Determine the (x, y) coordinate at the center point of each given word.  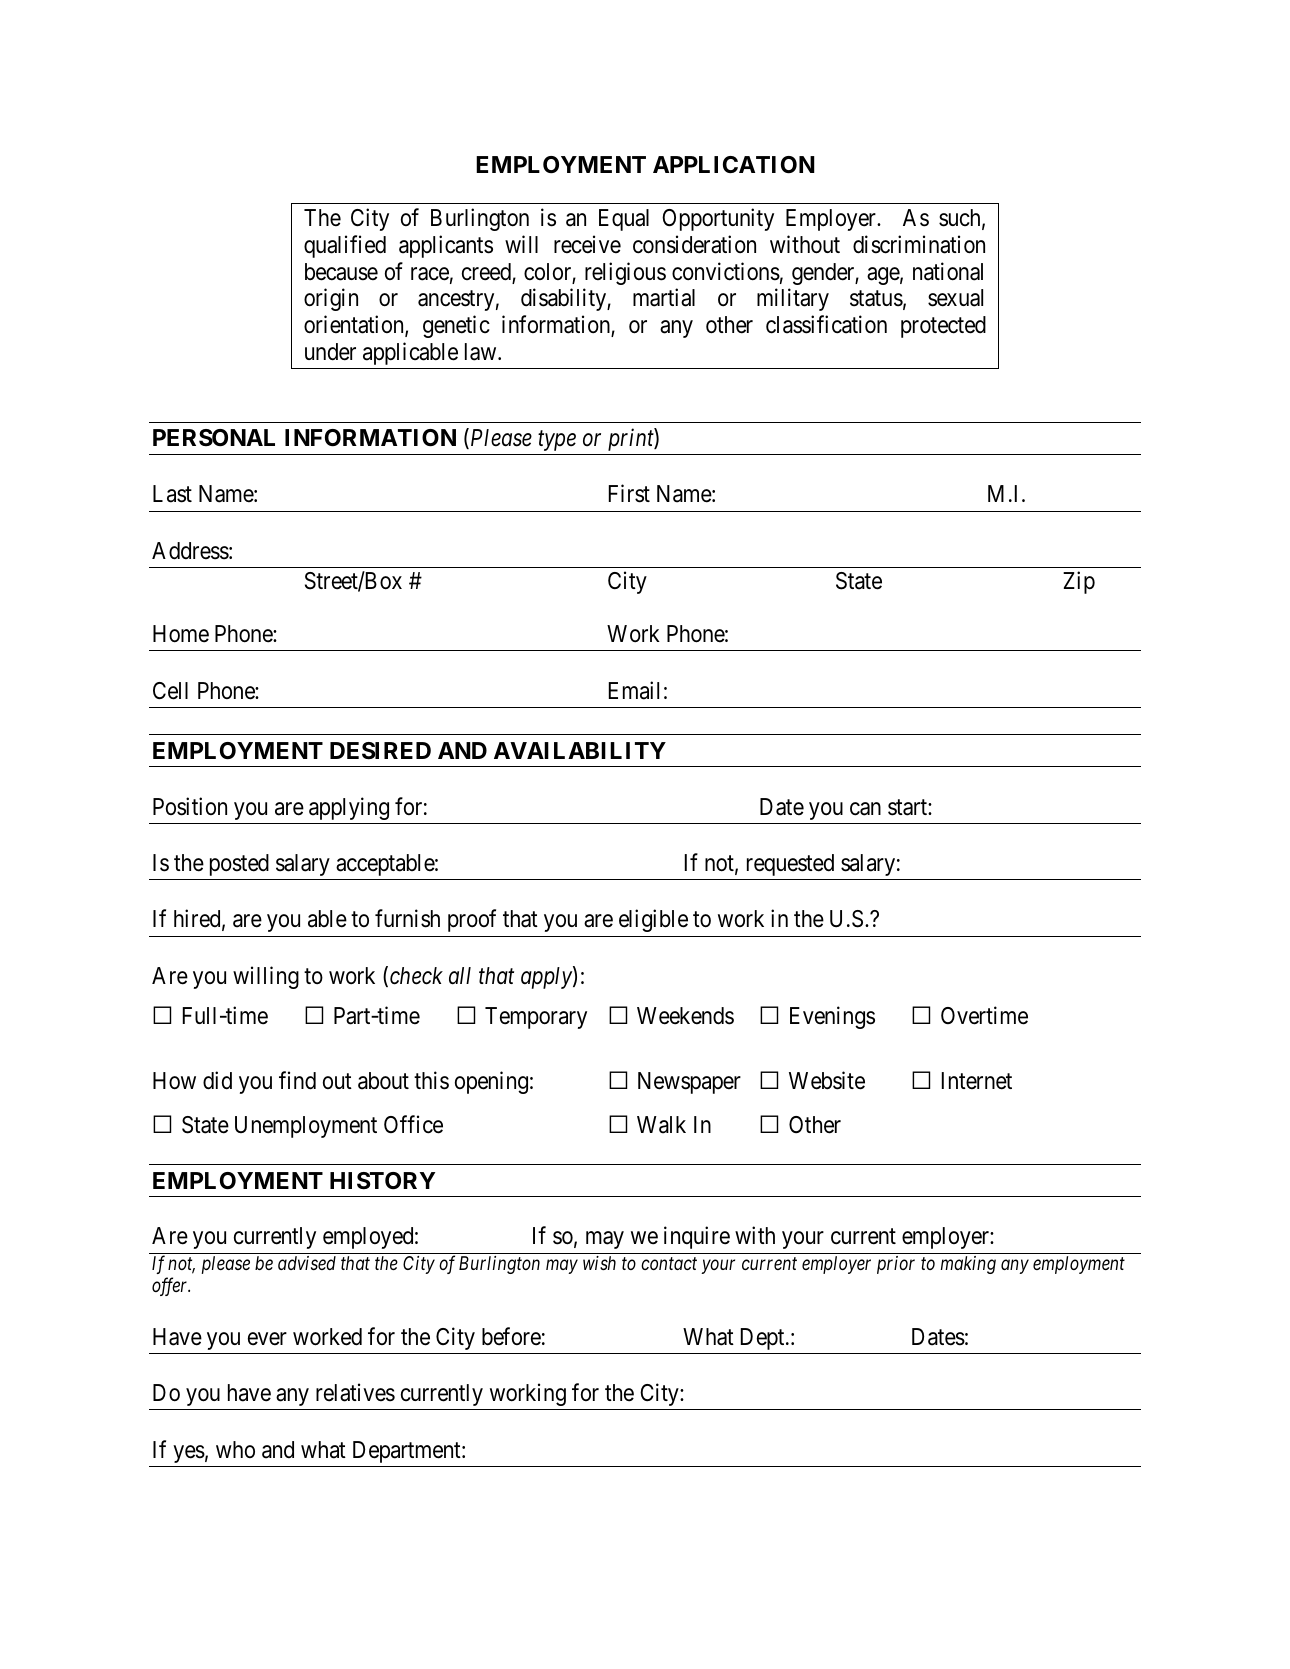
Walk (661, 1125)
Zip (1079, 582)
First (629, 493)
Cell (170, 691)
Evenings (832, 1017)
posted (239, 865)
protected (943, 327)
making (968, 1265)
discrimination (919, 244)
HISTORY (382, 1181)
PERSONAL (214, 437)
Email (634, 690)
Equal (624, 220)
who (235, 1449)
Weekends (685, 1016)
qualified (345, 246)
